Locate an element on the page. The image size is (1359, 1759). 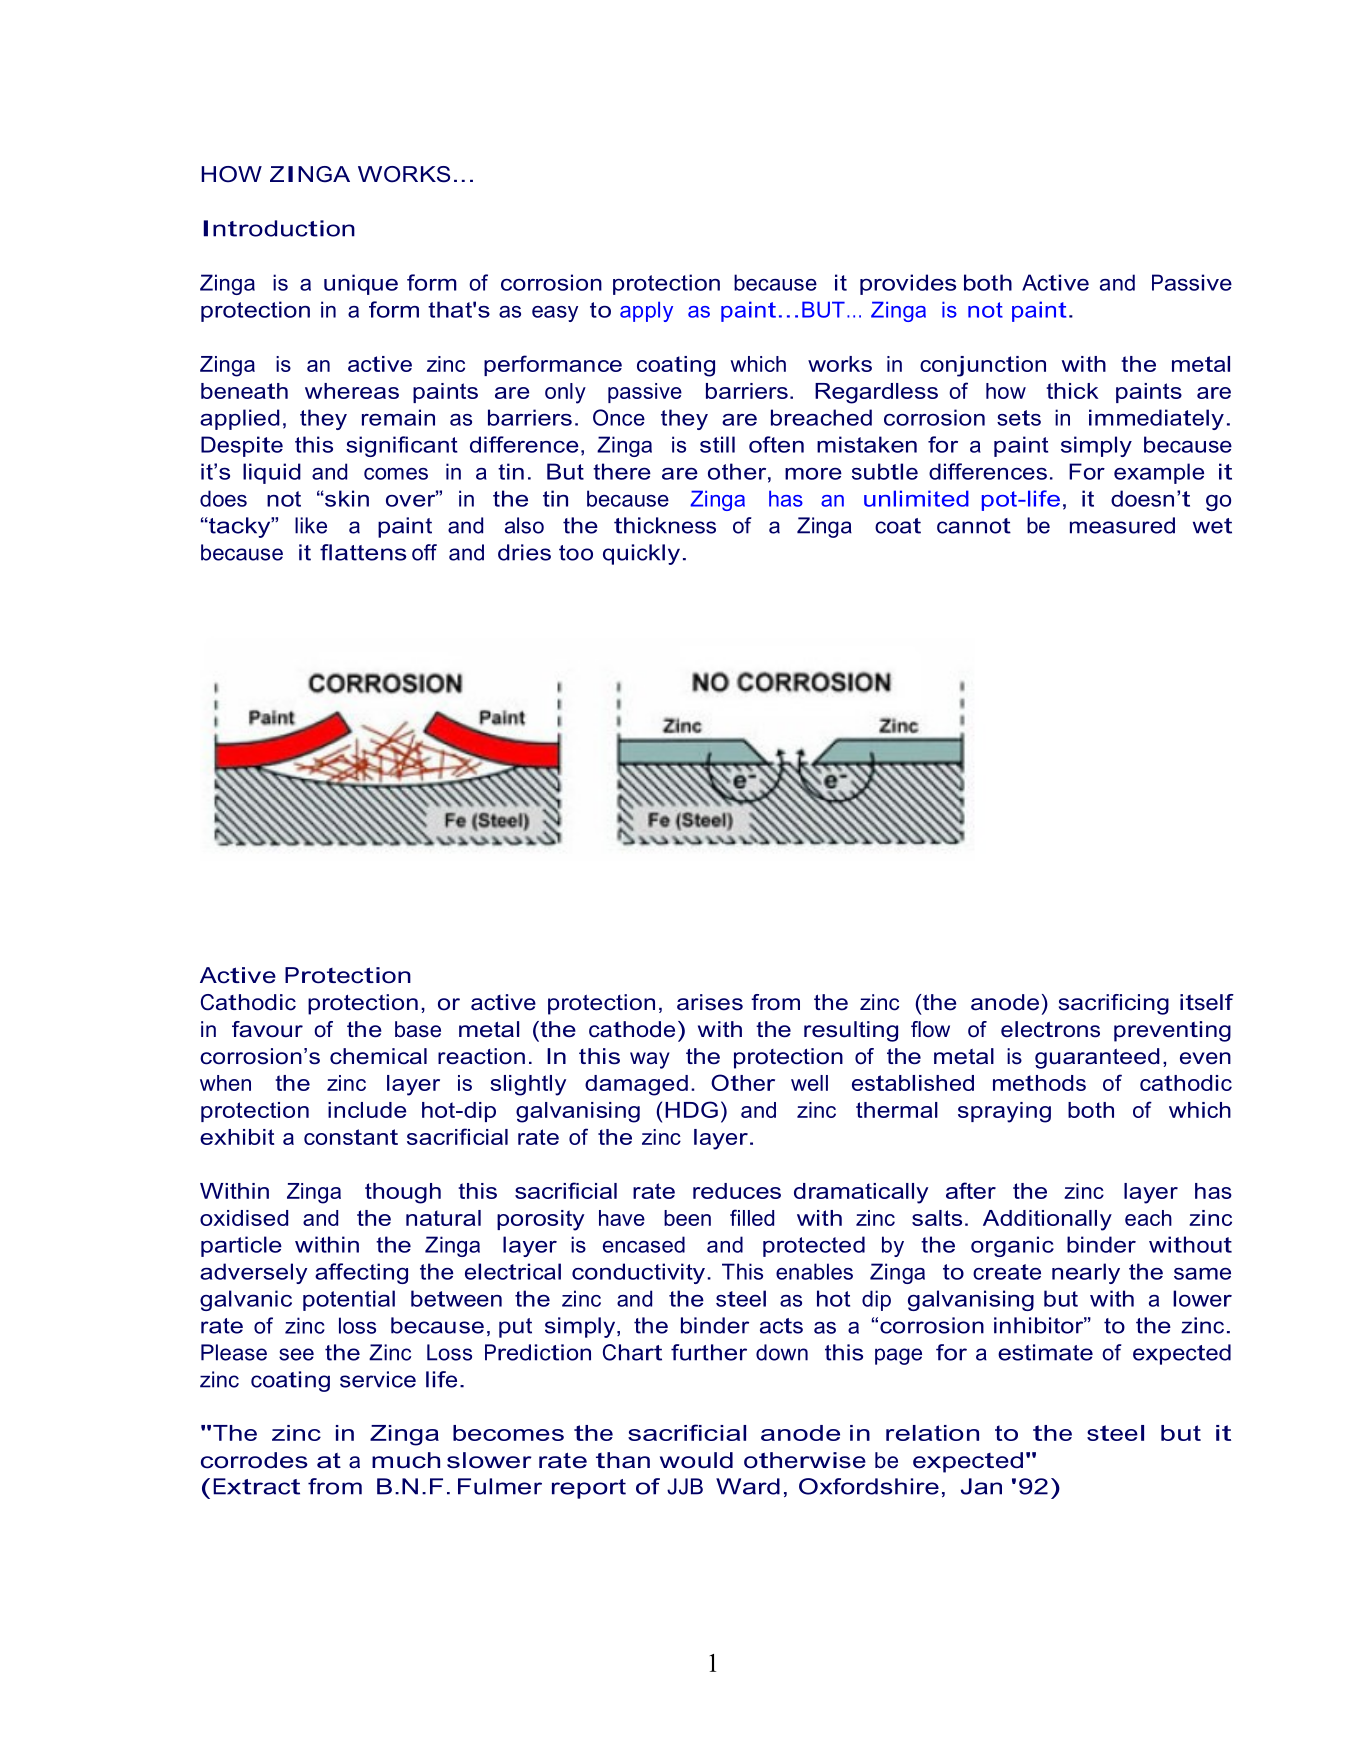
been is located at coordinates (687, 1218).
